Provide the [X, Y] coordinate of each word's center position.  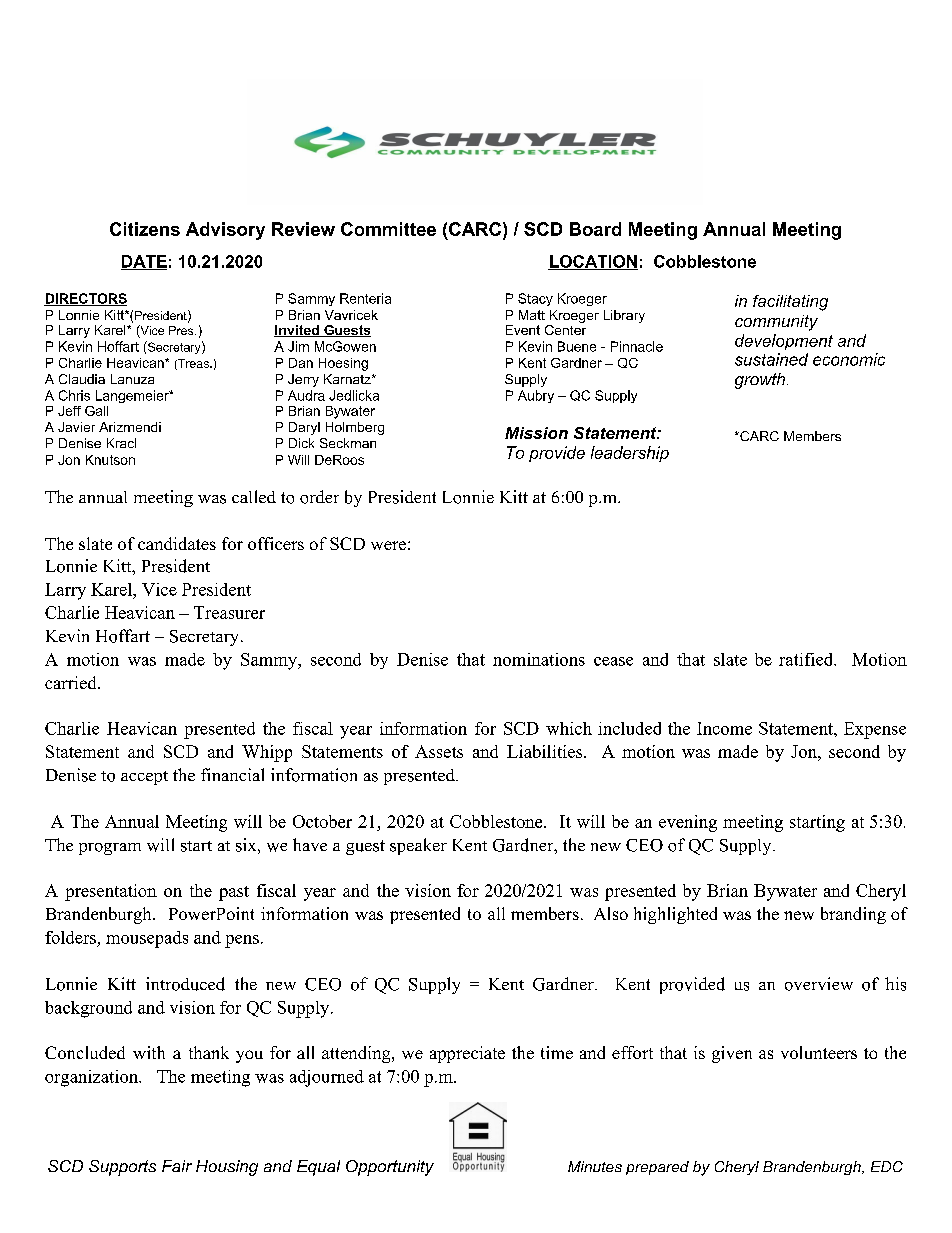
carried [72, 682]
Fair [177, 1166]
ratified [807, 659]
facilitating [790, 303]
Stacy [535, 299]
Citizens [145, 229]
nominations [539, 659]
